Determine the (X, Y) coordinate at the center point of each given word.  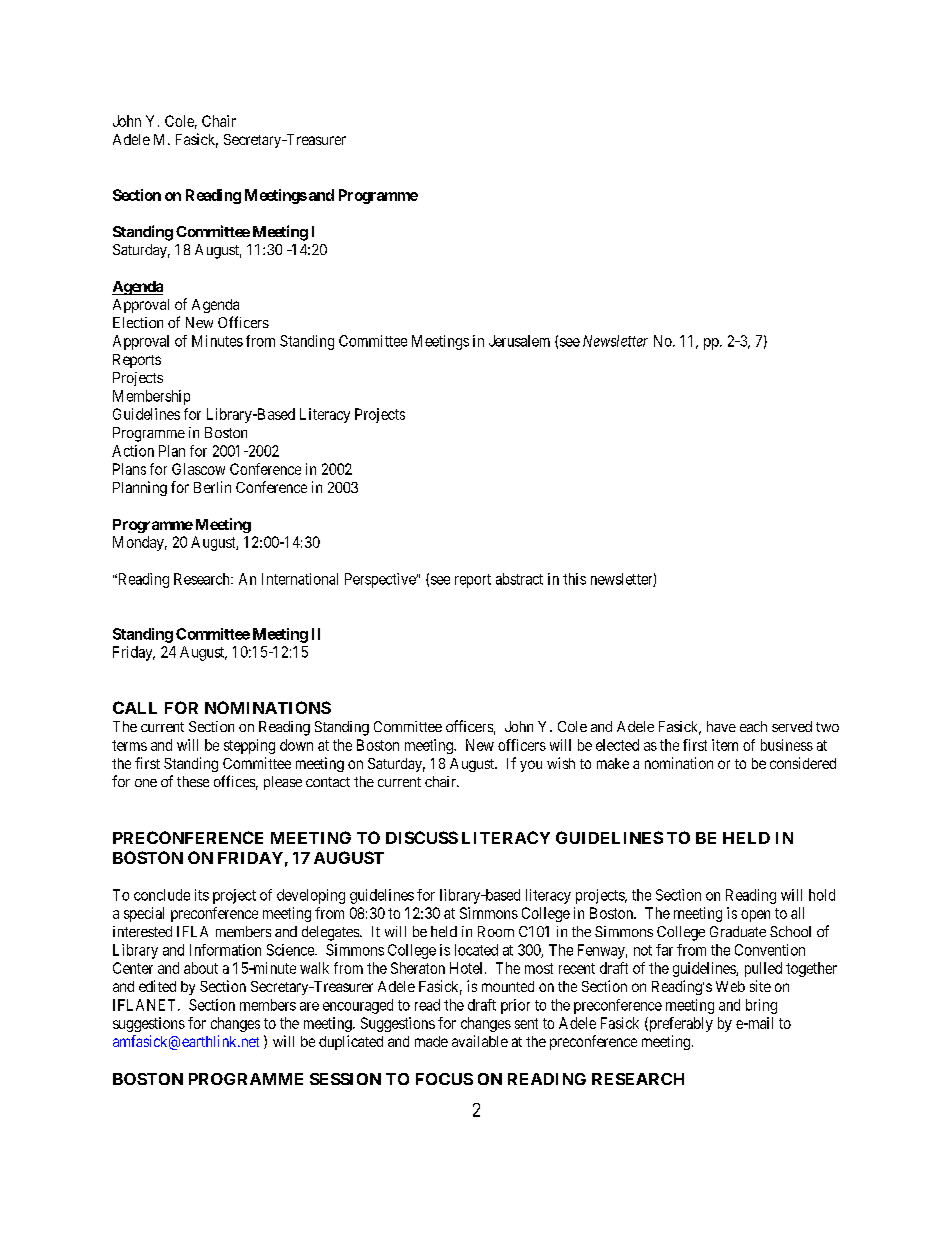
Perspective (381, 580)
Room (496, 931)
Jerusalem (519, 341)
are (309, 1006)
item (725, 745)
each (753, 726)
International (300, 579)
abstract (519, 579)
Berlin (212, 487)
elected (617, 745)
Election (138, 322)
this (574, 579)
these (193, 781)
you (531, 766)
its (202, 895)
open (755, 916)
